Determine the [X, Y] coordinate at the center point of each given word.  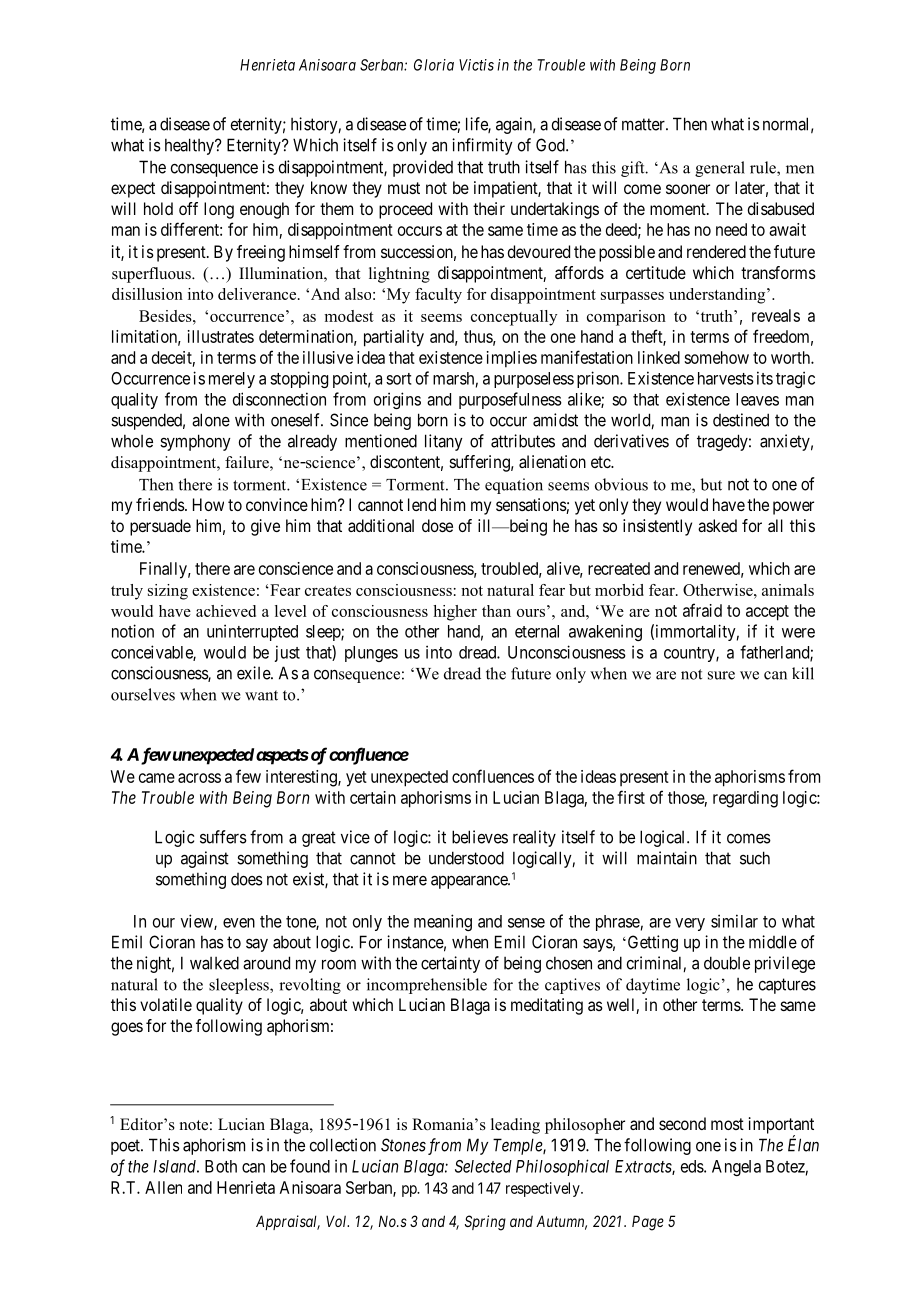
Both [221, 1166]
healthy [190, 146]
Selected [483, 1166]
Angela [736, 1168]
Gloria [434, 65]
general [720, 169]
